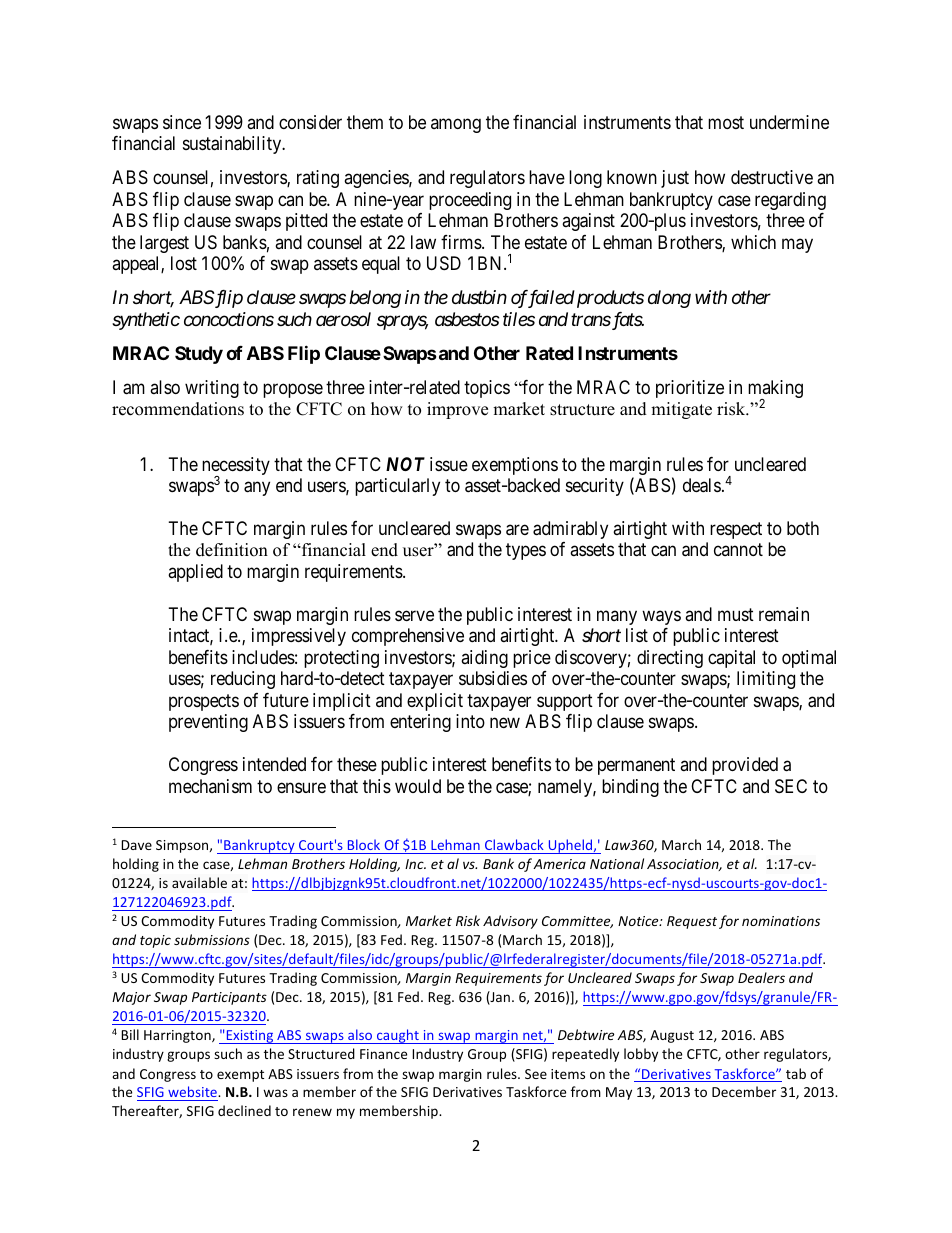  I want to click on among, so click(456, 125).
